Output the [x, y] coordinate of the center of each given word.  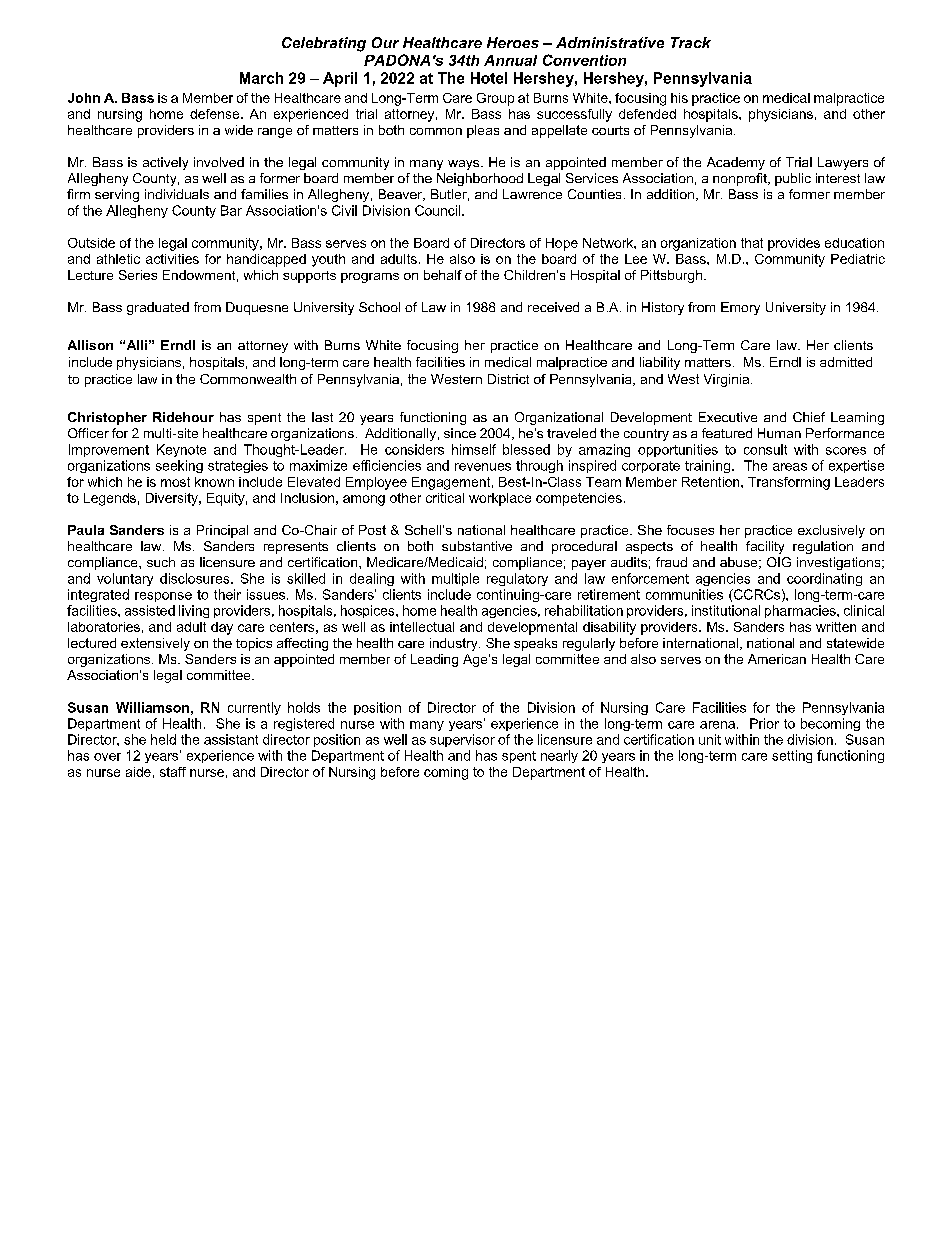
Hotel [489, 78]
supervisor [462, 740]
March [261, 78]
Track [691, 42]
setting [792, 756]
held [163, 739]
